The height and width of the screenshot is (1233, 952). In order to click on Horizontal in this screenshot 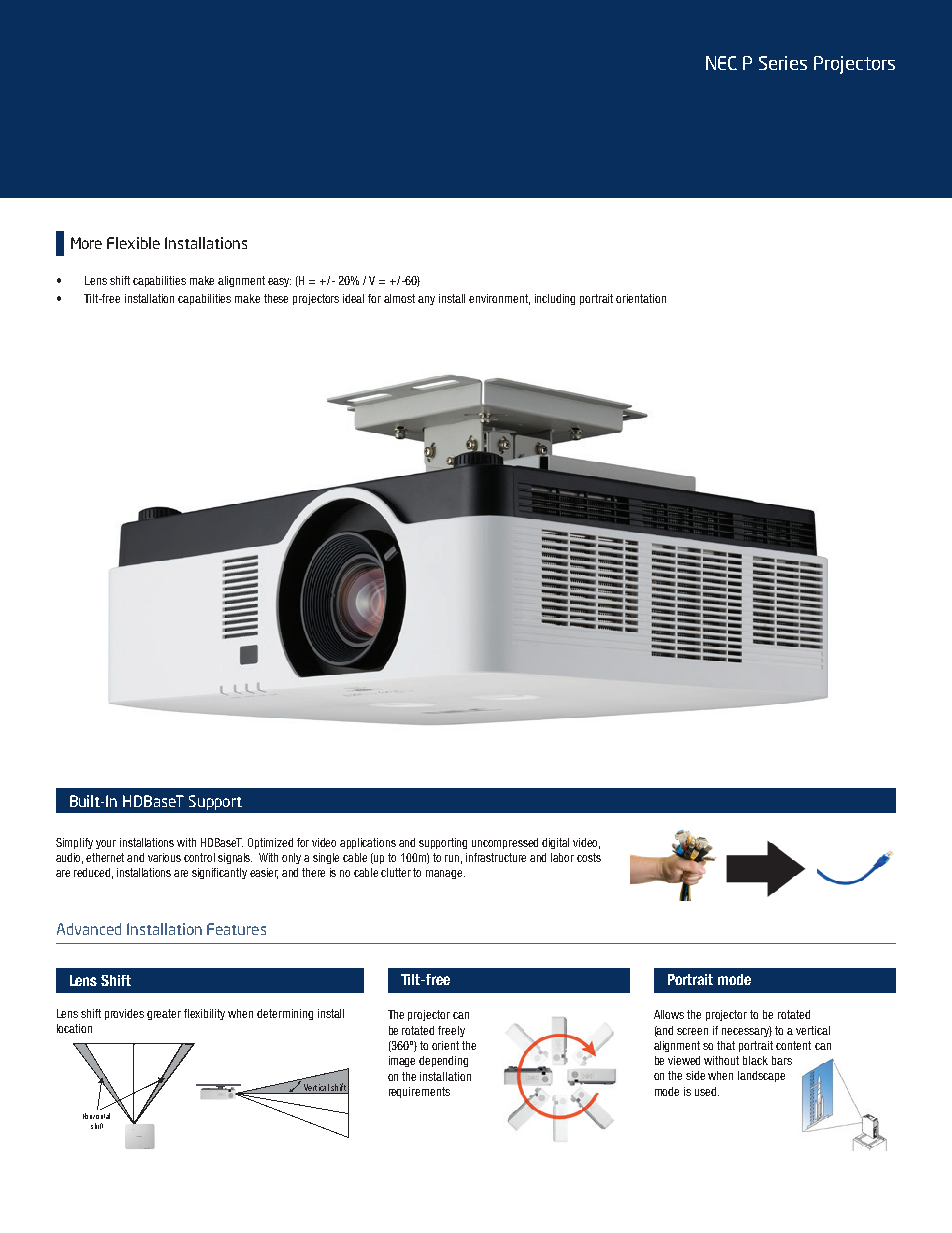, I will do `click(96, 1116)`.
